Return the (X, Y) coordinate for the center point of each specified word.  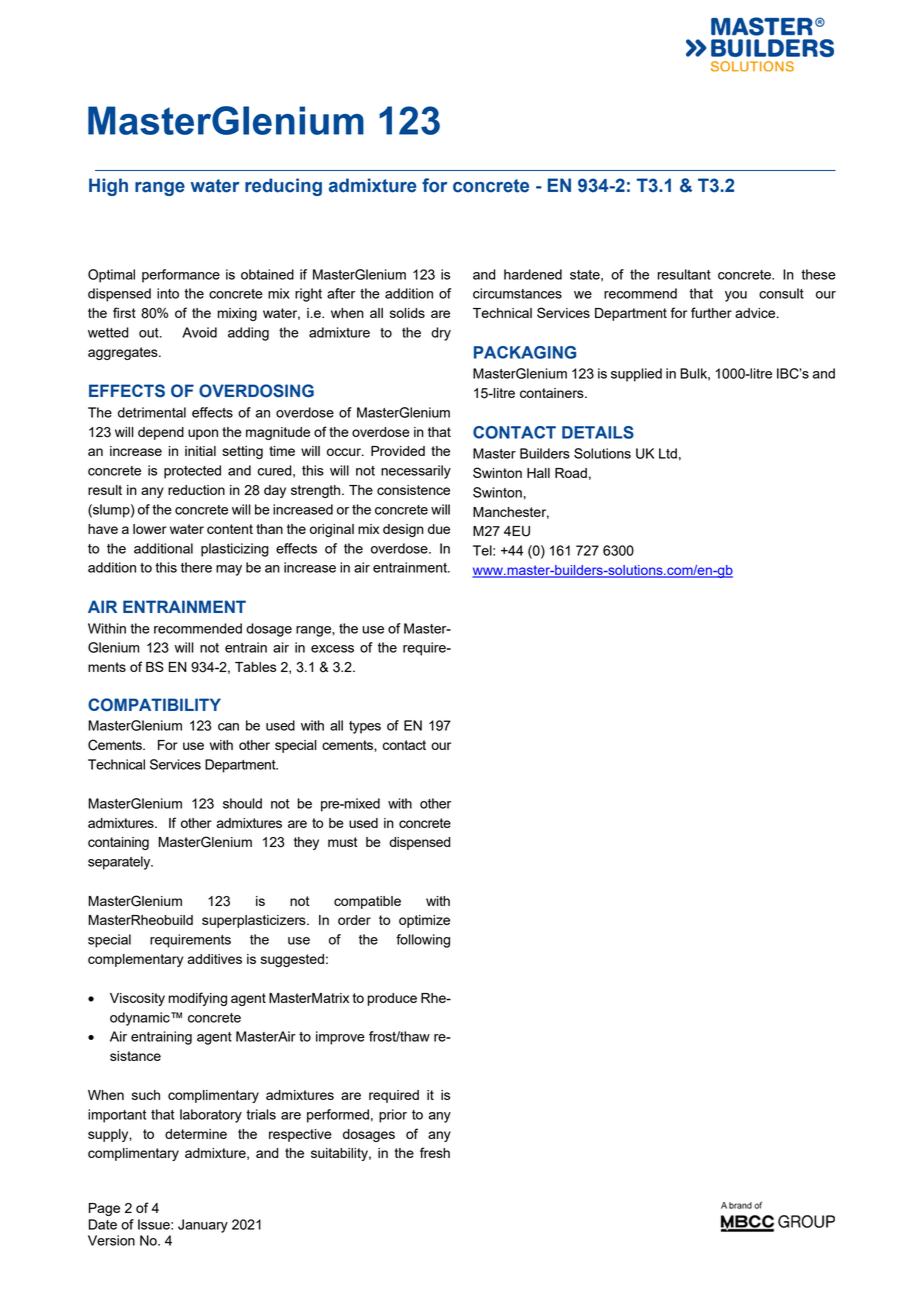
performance (181, 276)
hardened (533, 274)
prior (393, 1116)
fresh (435, 1152)
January (203, 1226)
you (736, 296)
